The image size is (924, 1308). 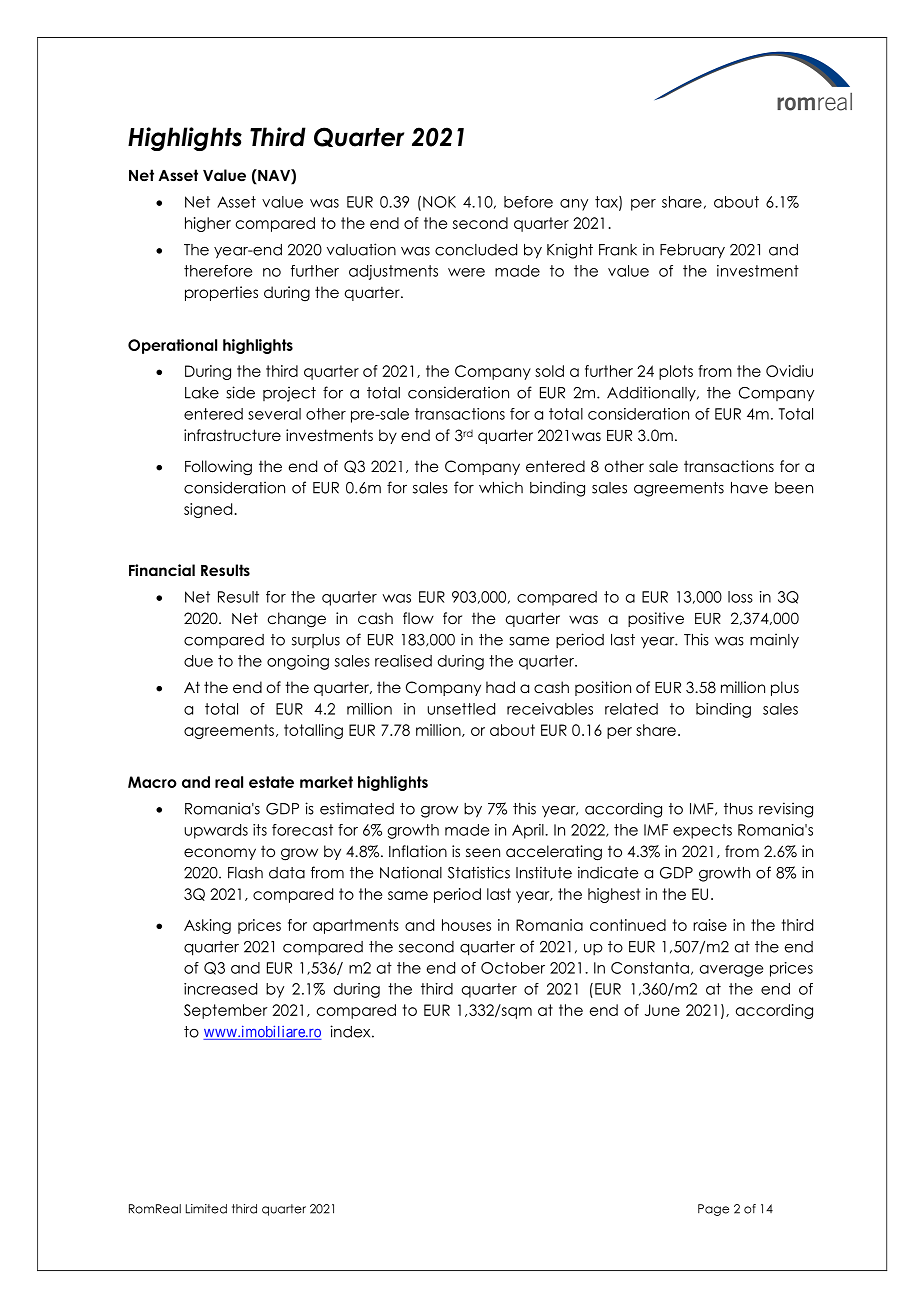 I want to click on Page, so click(x=713, y=1210).
